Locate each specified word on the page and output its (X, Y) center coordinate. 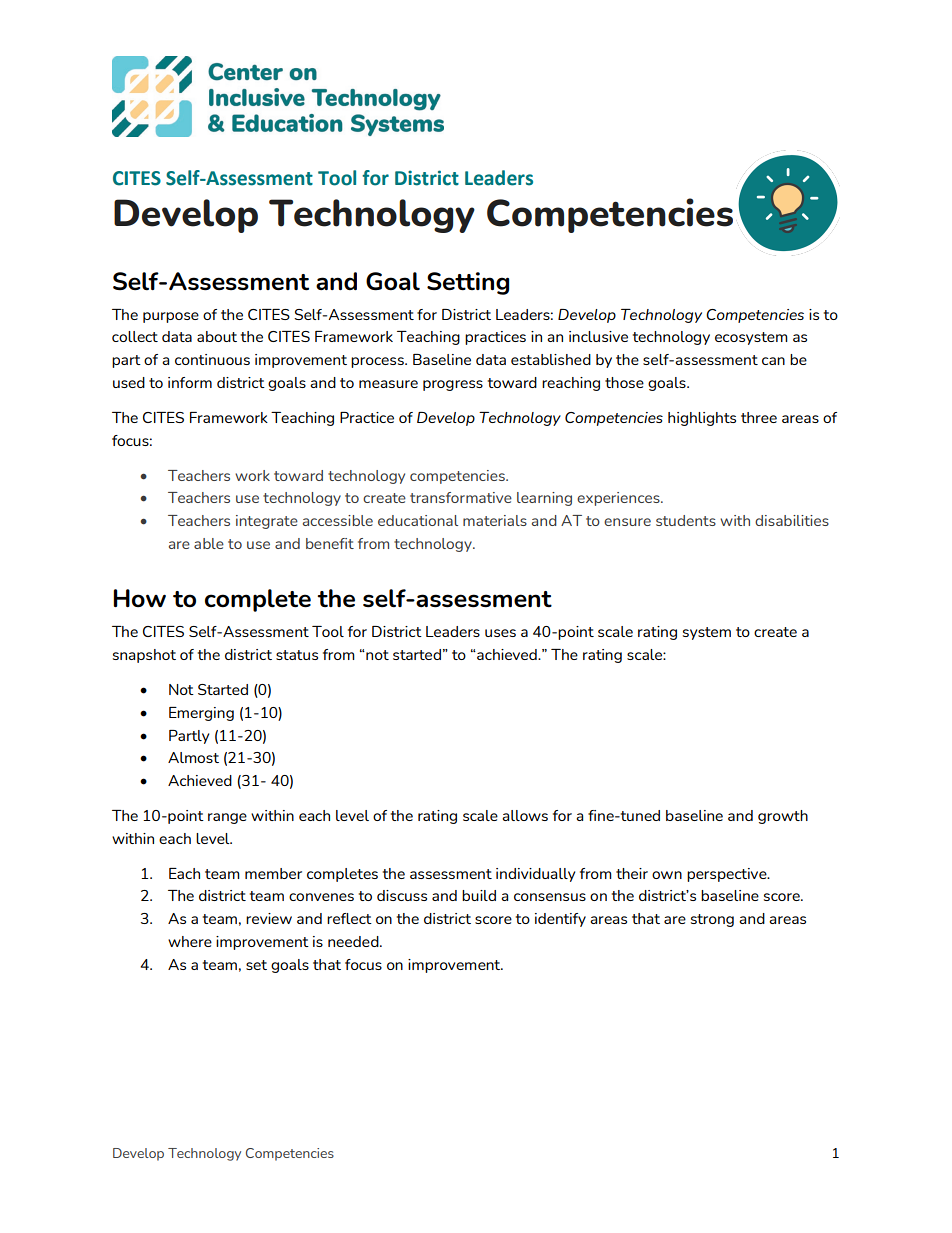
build (479, 895)
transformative (461, 497)
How (139, 598)
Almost (193, 757)
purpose (171, 317)
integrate (267, 522)
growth (783, 817)
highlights (702, 419)
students (686, 520)
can (773, 361)
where (190, 941)
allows (525, 815)
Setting (468, 283)
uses (500, 633)
